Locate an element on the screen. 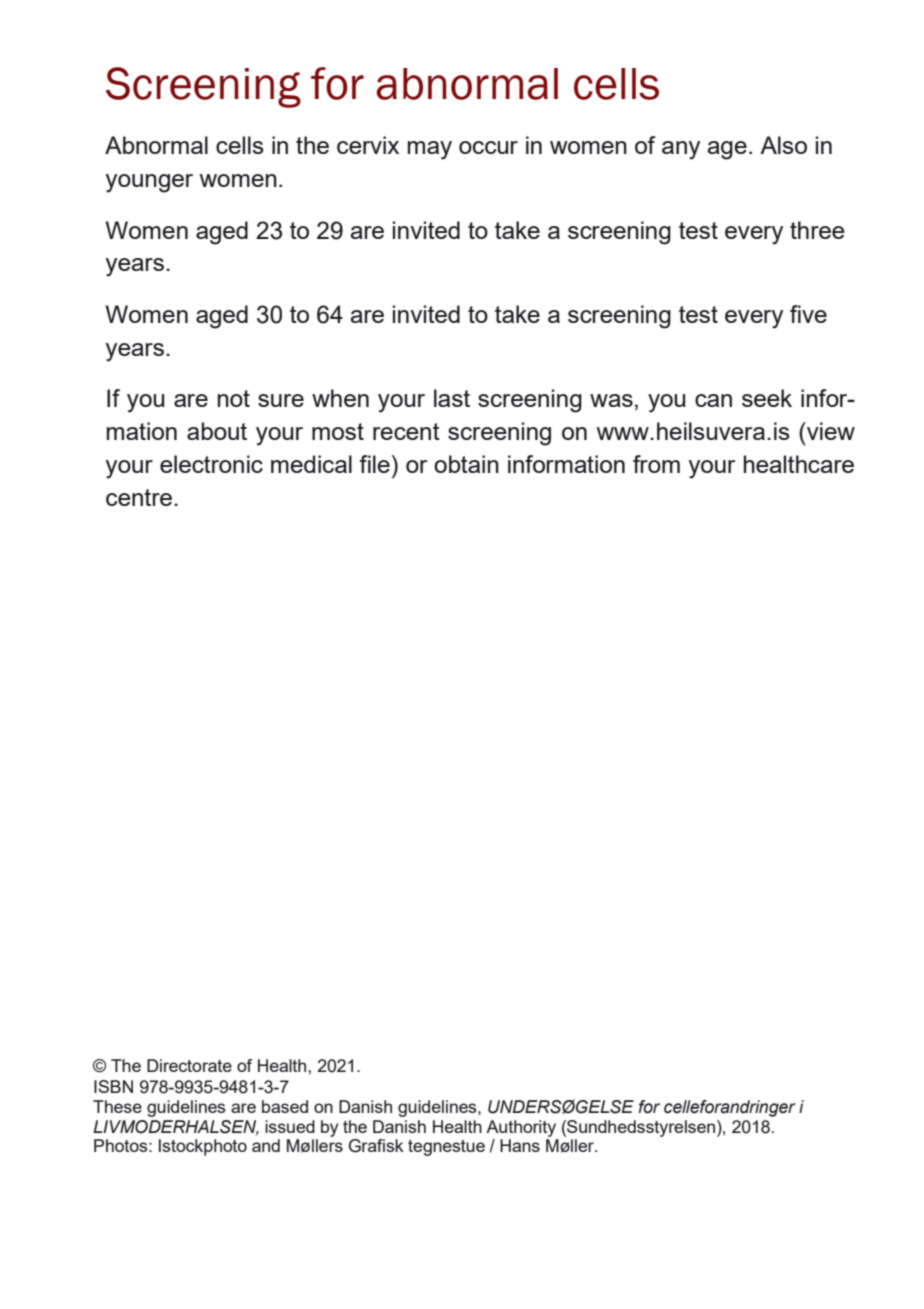 This screenshot has height=1309, width=924. from is located at coordinates (656, 464).
